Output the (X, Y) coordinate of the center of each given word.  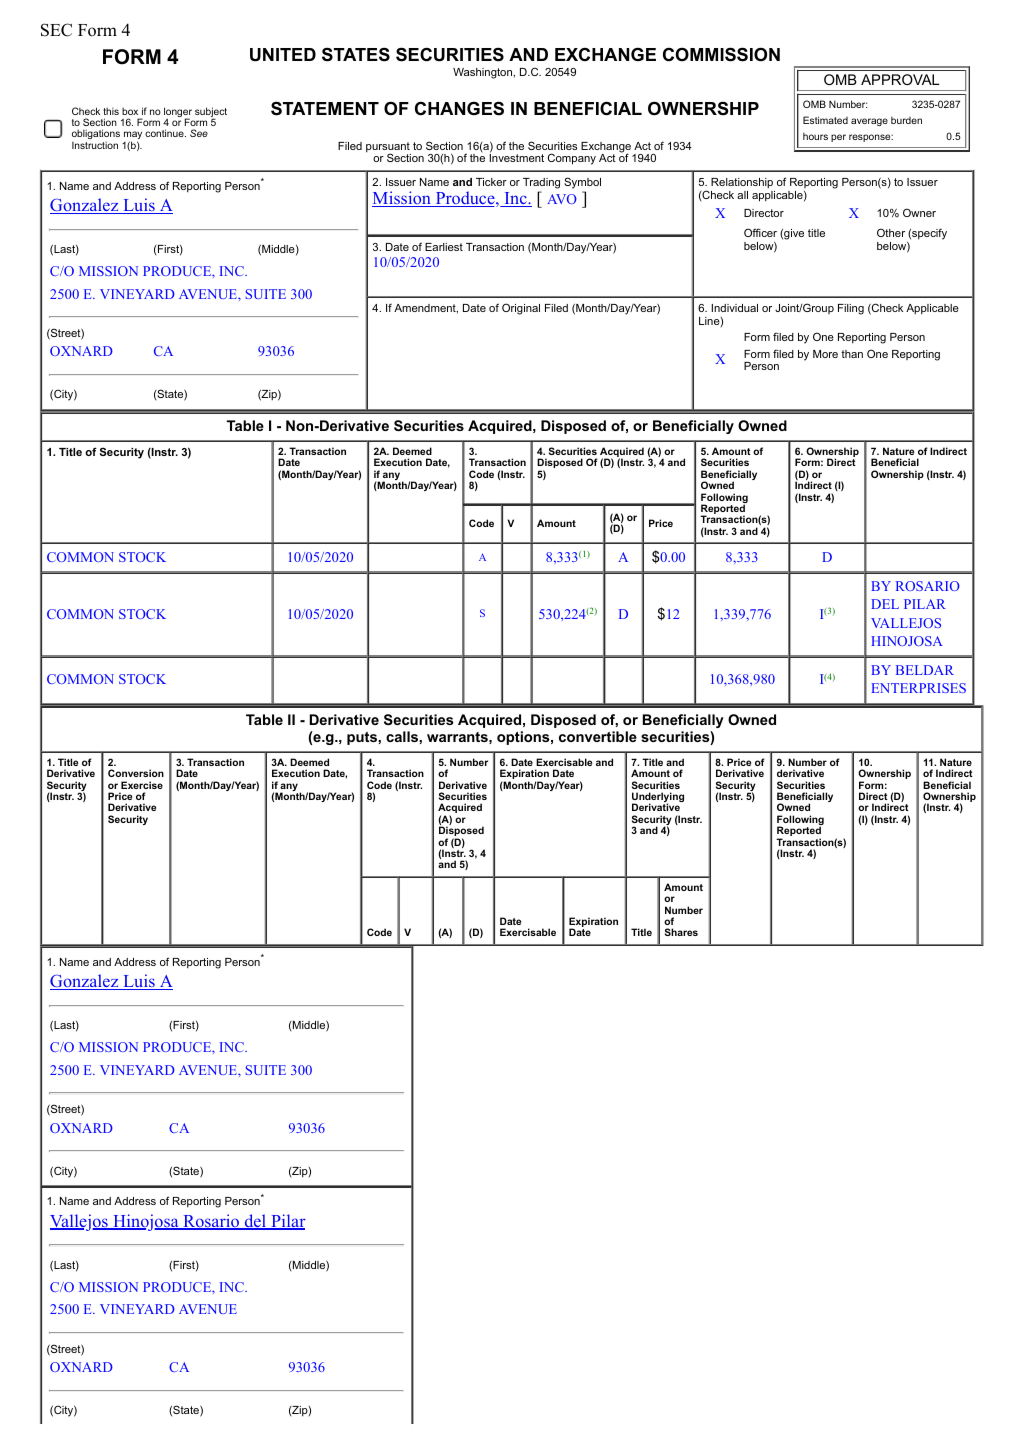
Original (521, 309)
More (825, 354)
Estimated (825, 120)
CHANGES (459, 108)
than (852, 354)
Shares (681, 932)
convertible (598, 736)
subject (211, 113)
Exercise (142, 785)
